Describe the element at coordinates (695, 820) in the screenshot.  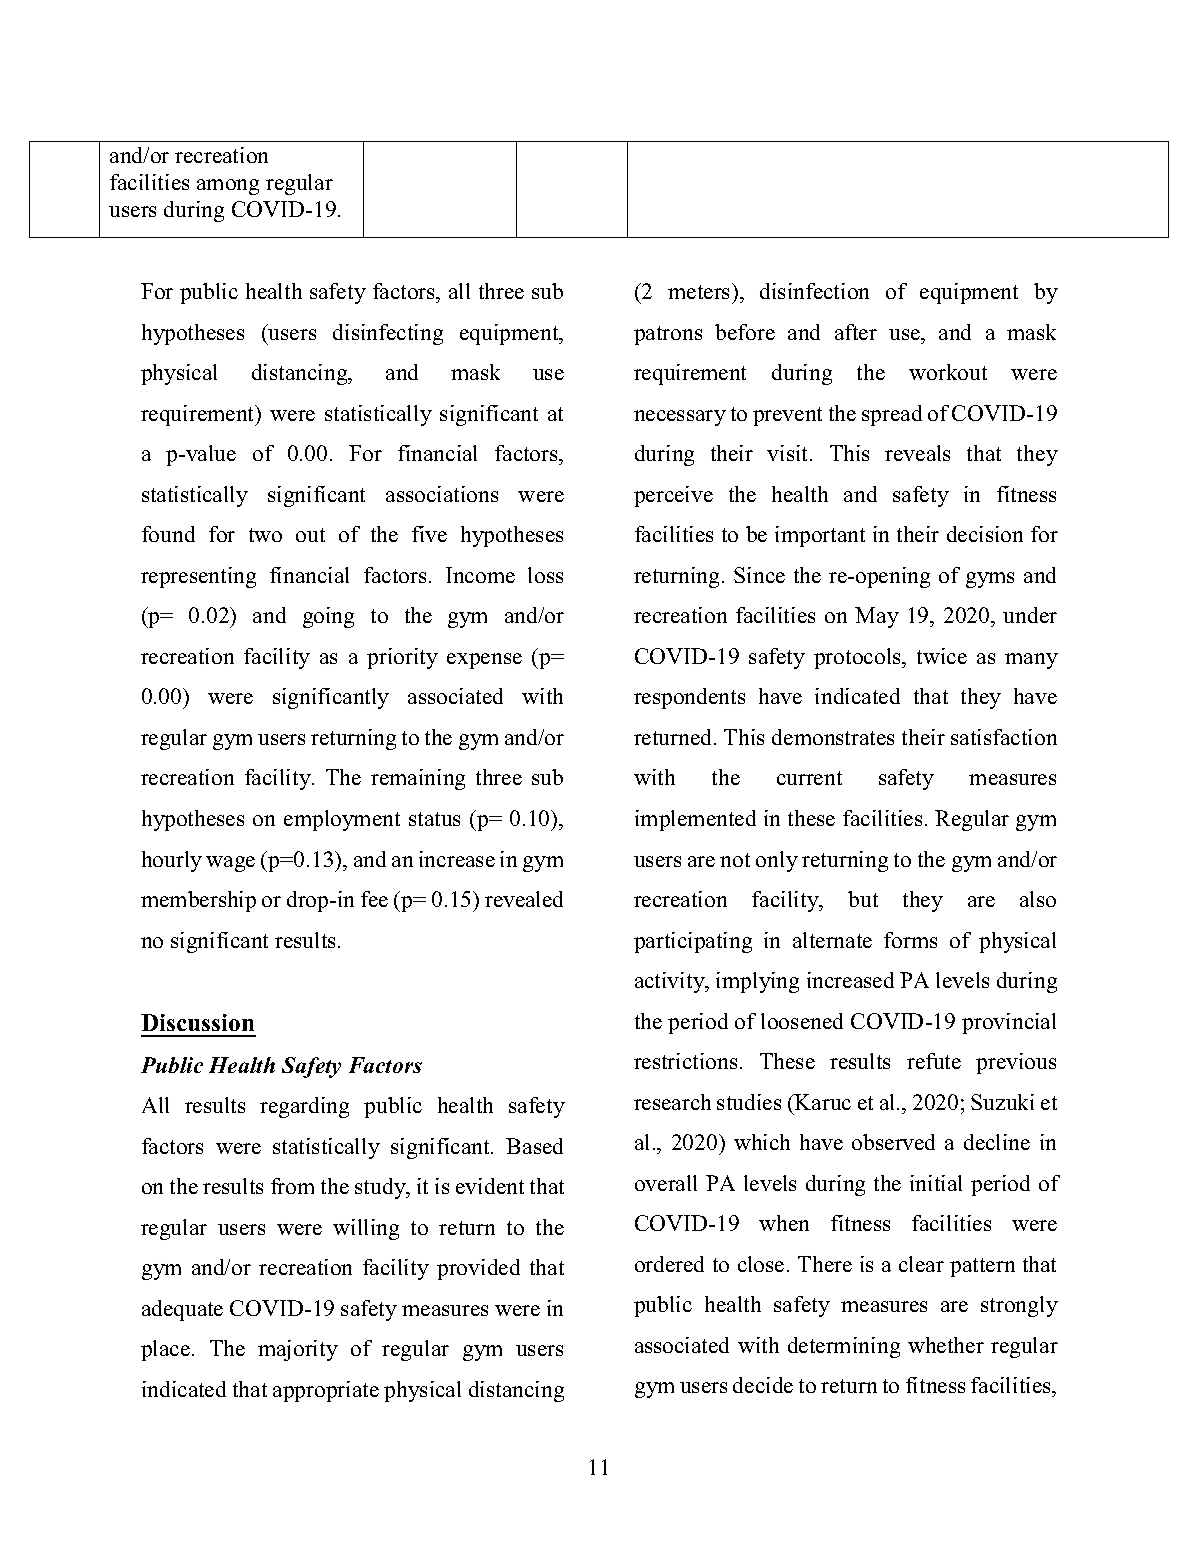
I see `implemented` at that location.
